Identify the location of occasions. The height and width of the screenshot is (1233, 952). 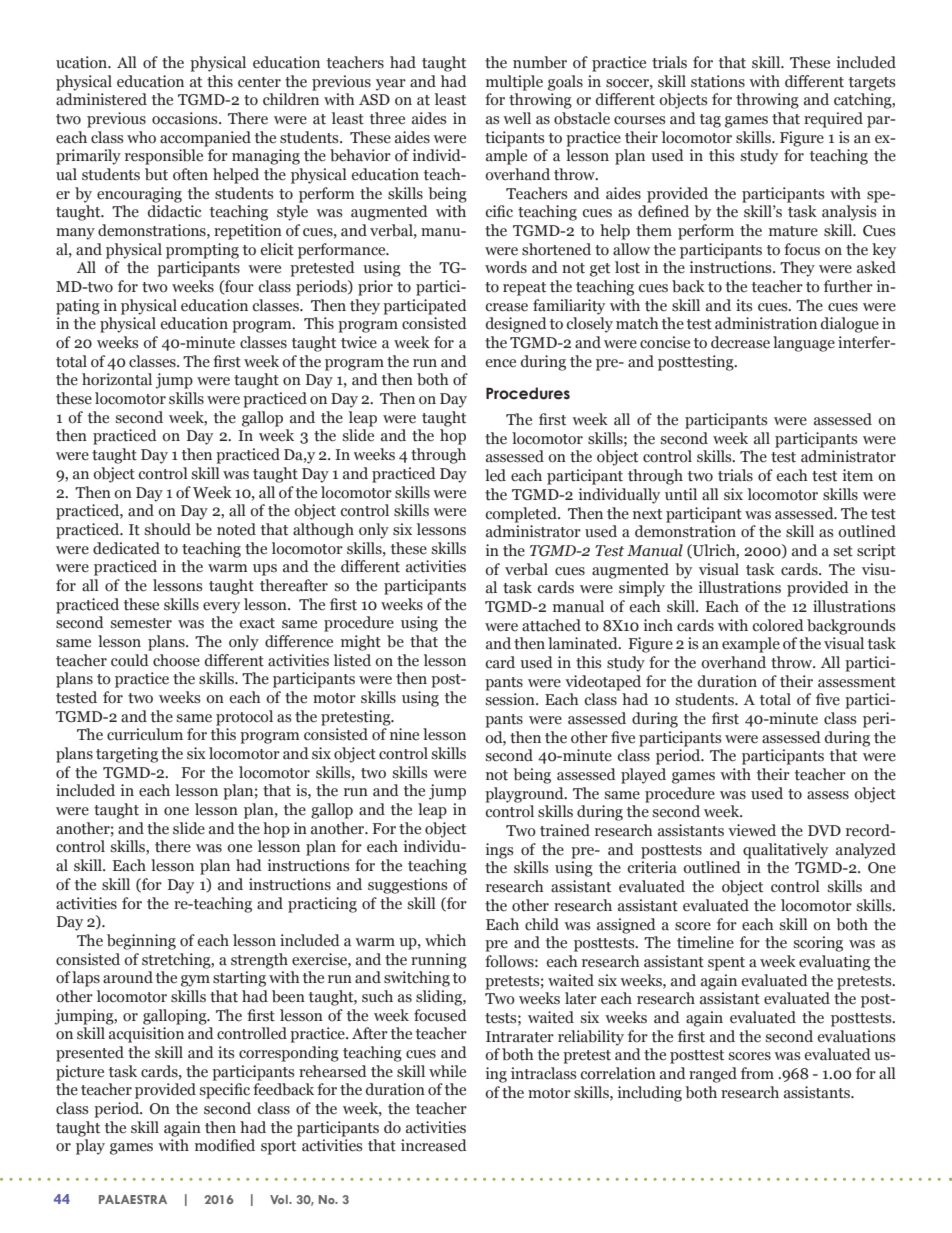
(186, 118).
